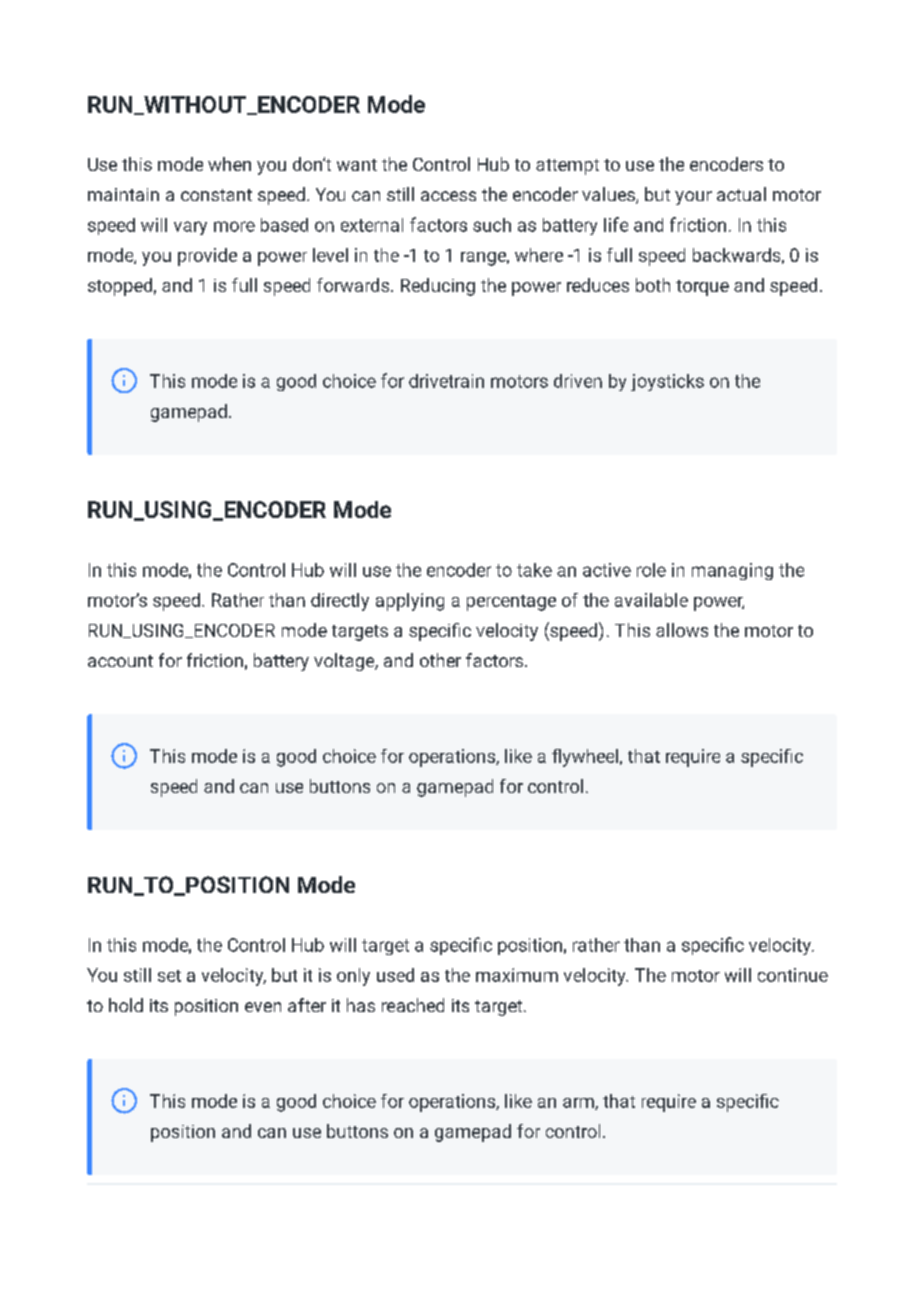  Describe the element at coordinates (693, 198) in the document. I see `your` at that location.
